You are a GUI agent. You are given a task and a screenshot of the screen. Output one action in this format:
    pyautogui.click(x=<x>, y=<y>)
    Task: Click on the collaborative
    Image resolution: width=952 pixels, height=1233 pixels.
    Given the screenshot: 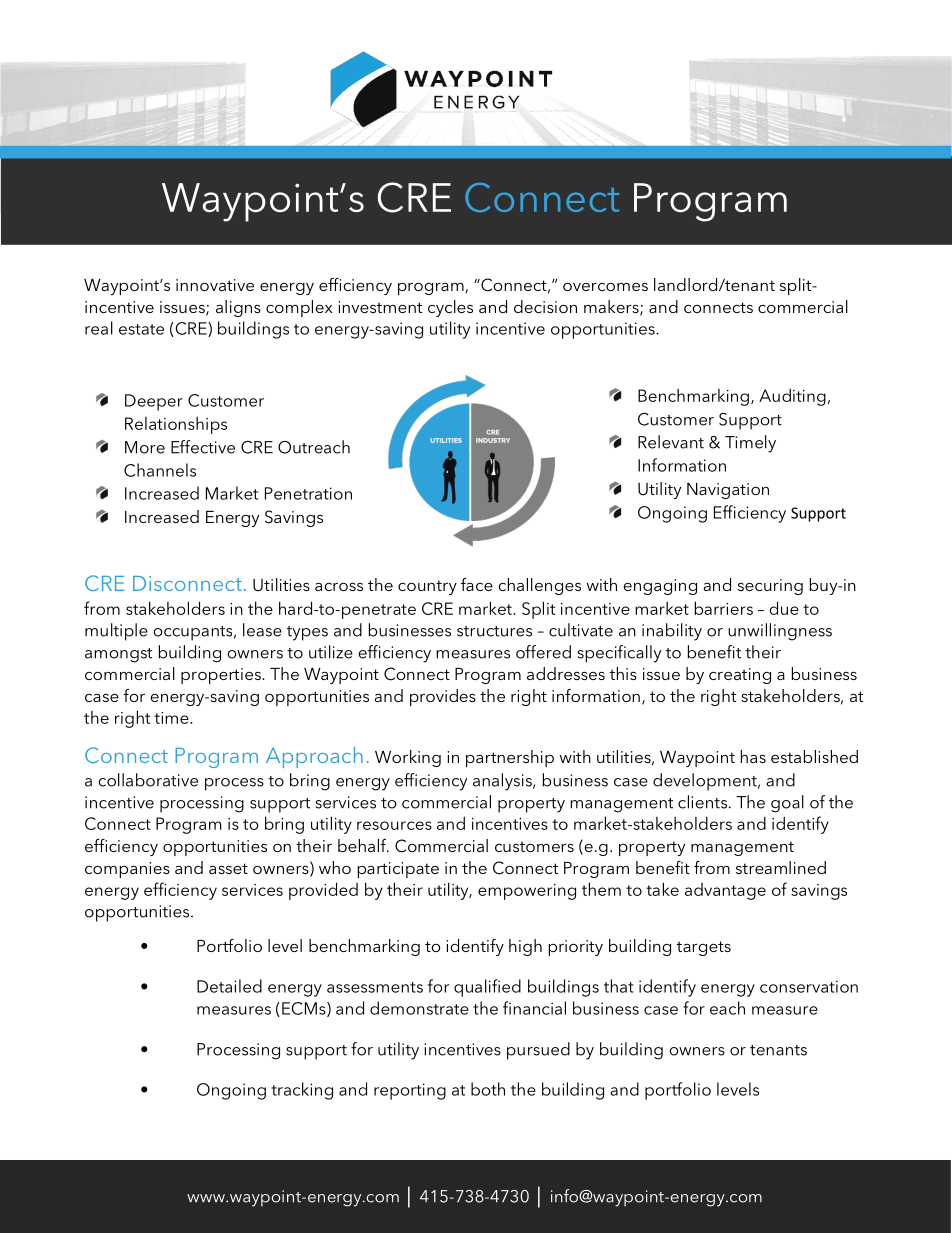 What is the action you would take?
    pyautogui.click(x=148, y=780)
